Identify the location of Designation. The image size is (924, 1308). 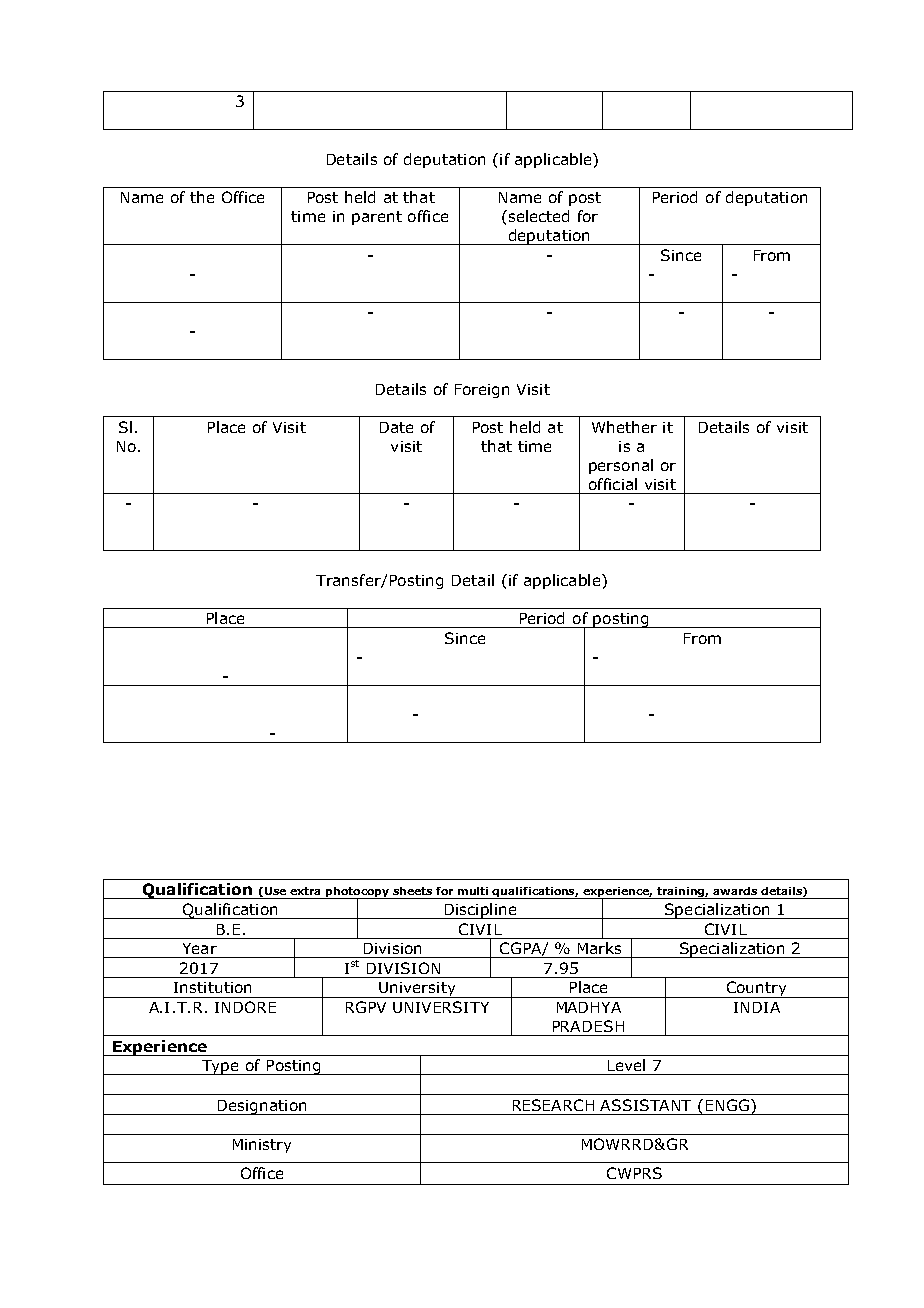
(262, 1107).
